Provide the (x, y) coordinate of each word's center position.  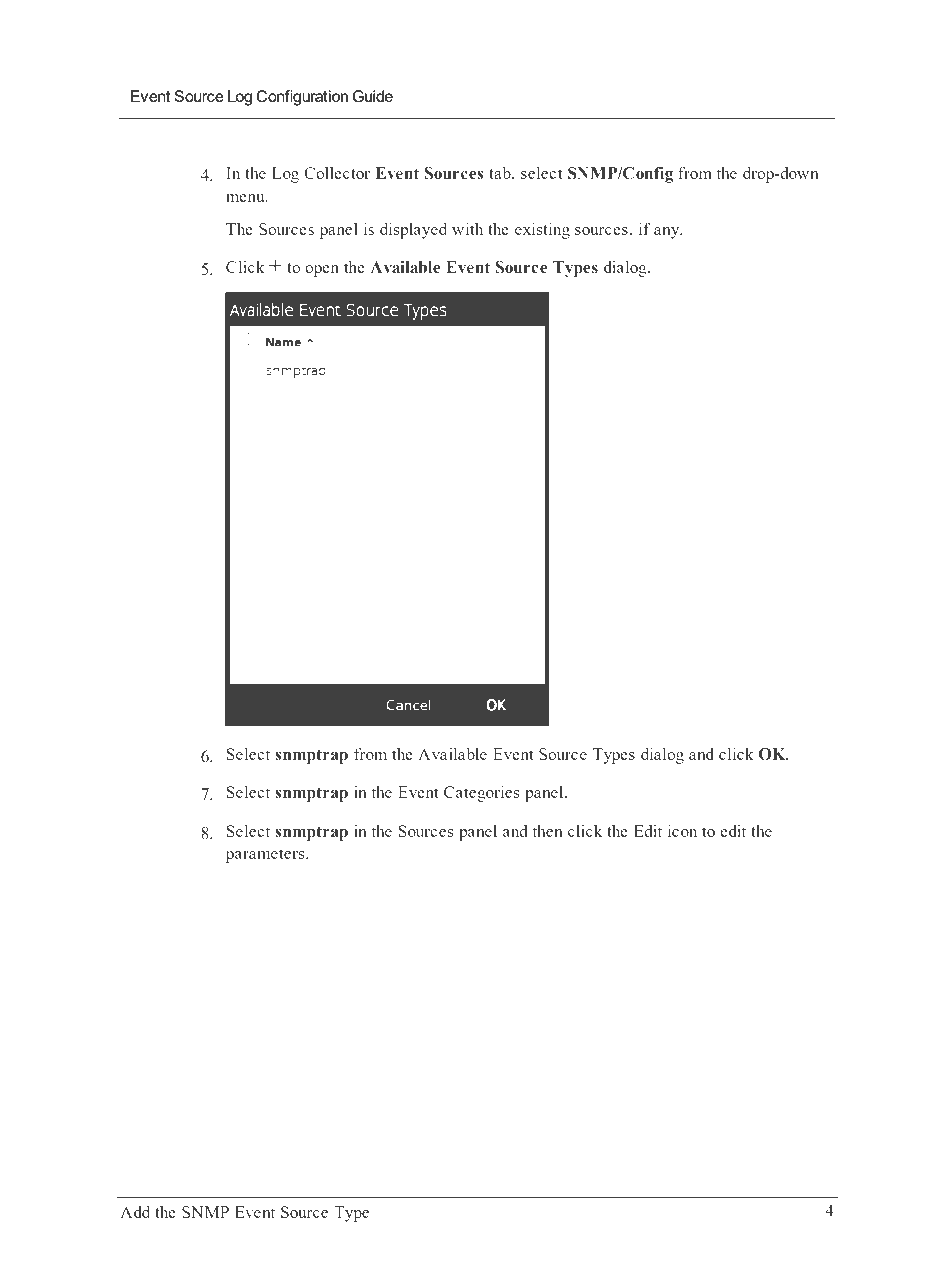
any (668, 233)
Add (135, 1211)
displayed (413, 230)
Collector (337, 173)
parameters (266, 856)
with (467, 228)
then (548, 830)
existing (542, 230)
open (322, 271)
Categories (482, 793)
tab (501, 172)
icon (682, 830)
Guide (372, 96)
